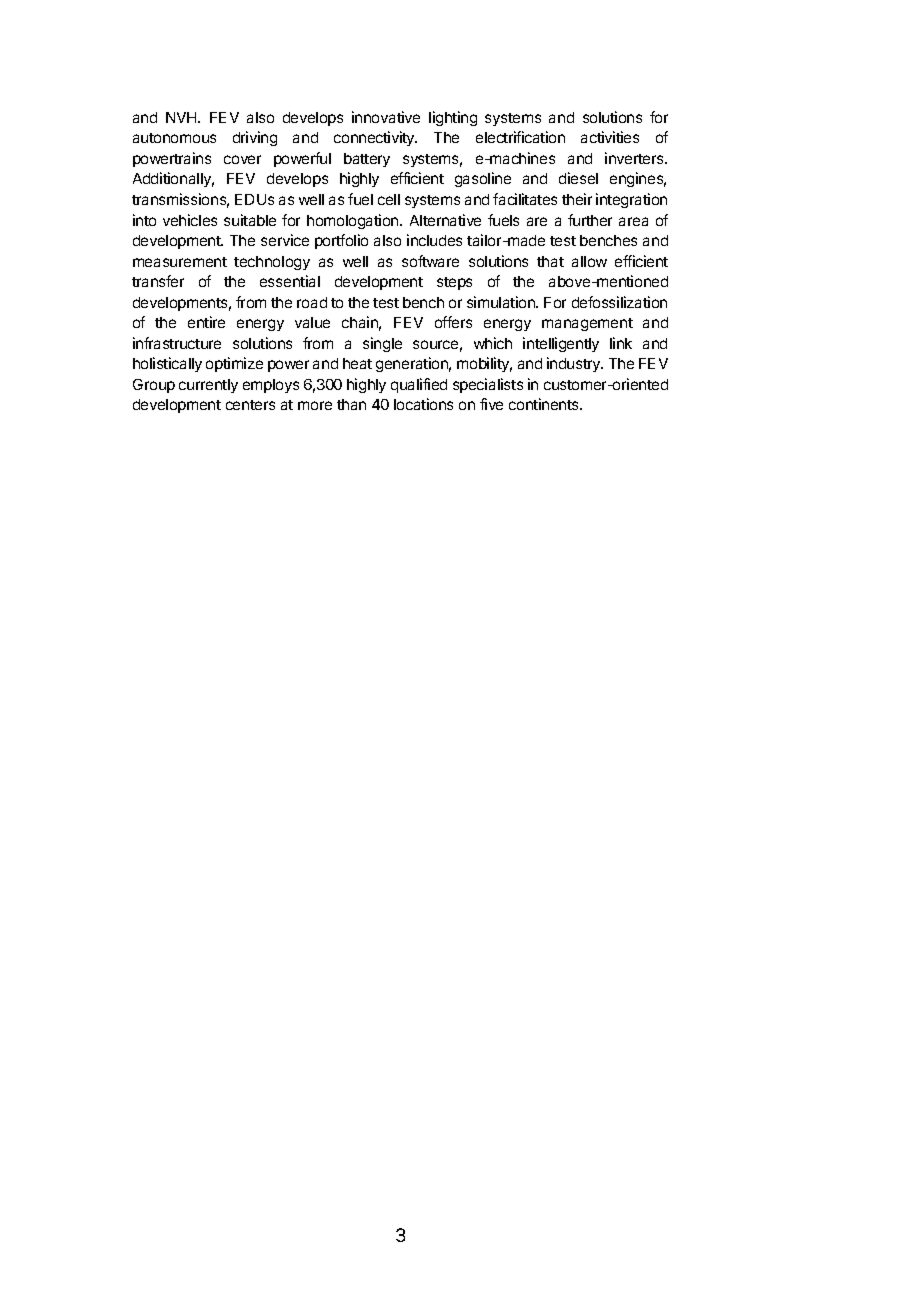 The image size is (924, 1308). I want to click on Additionally, so click(173, 179).
